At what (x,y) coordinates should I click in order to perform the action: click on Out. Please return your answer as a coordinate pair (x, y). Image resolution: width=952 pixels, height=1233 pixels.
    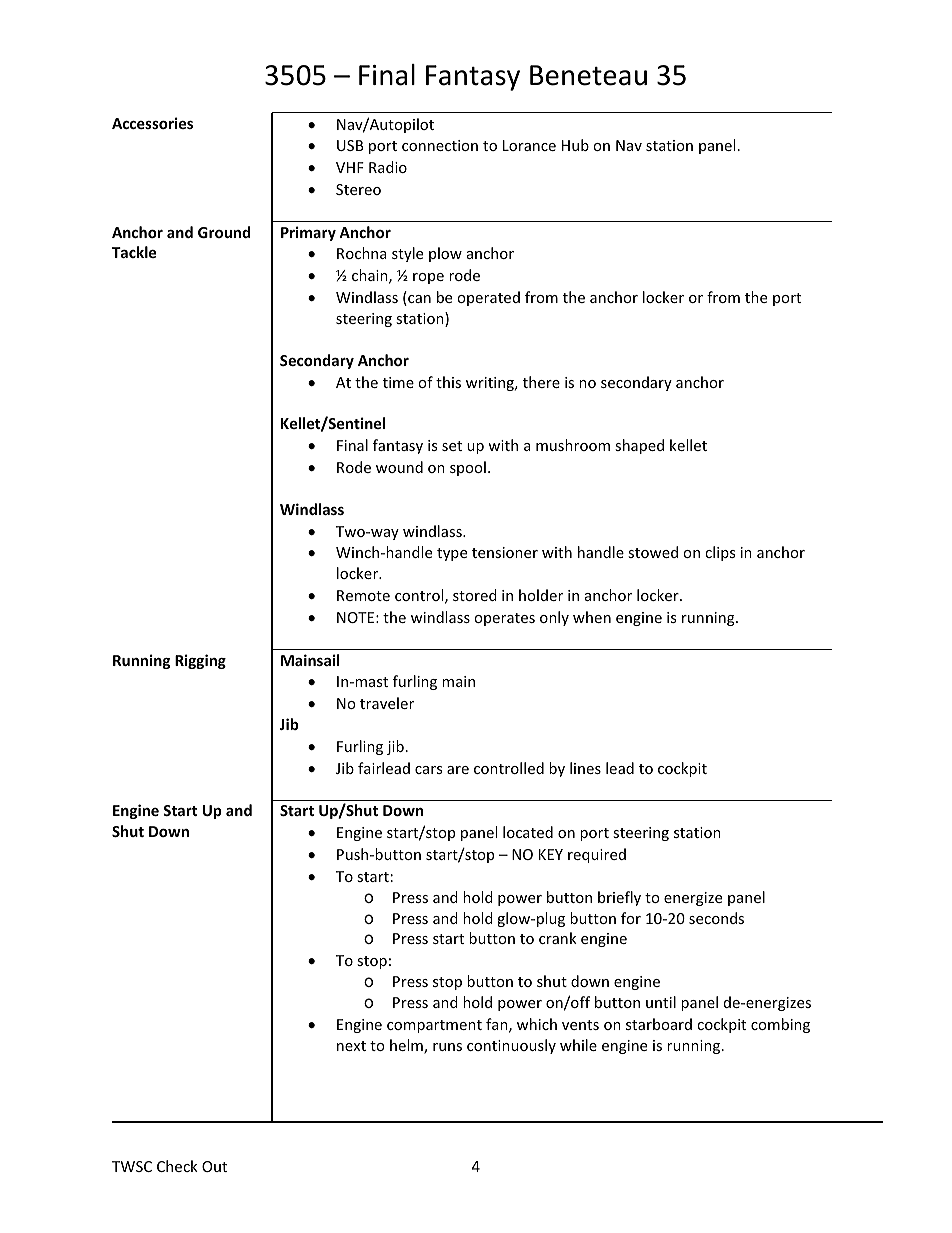
    Looking at the image, I should click on (214, 1166).
